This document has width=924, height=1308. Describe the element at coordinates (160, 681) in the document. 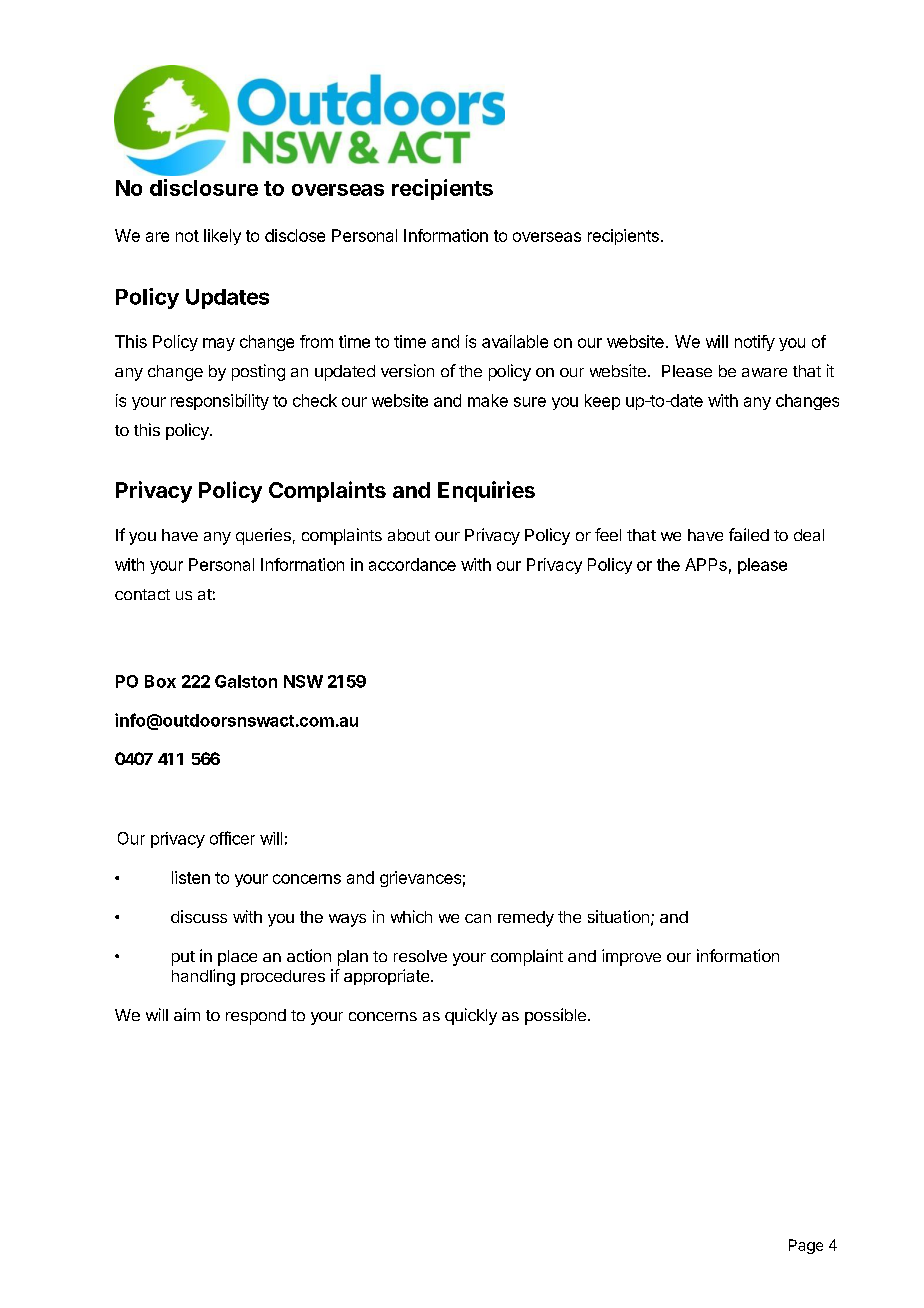

I see `Box` at that location.
